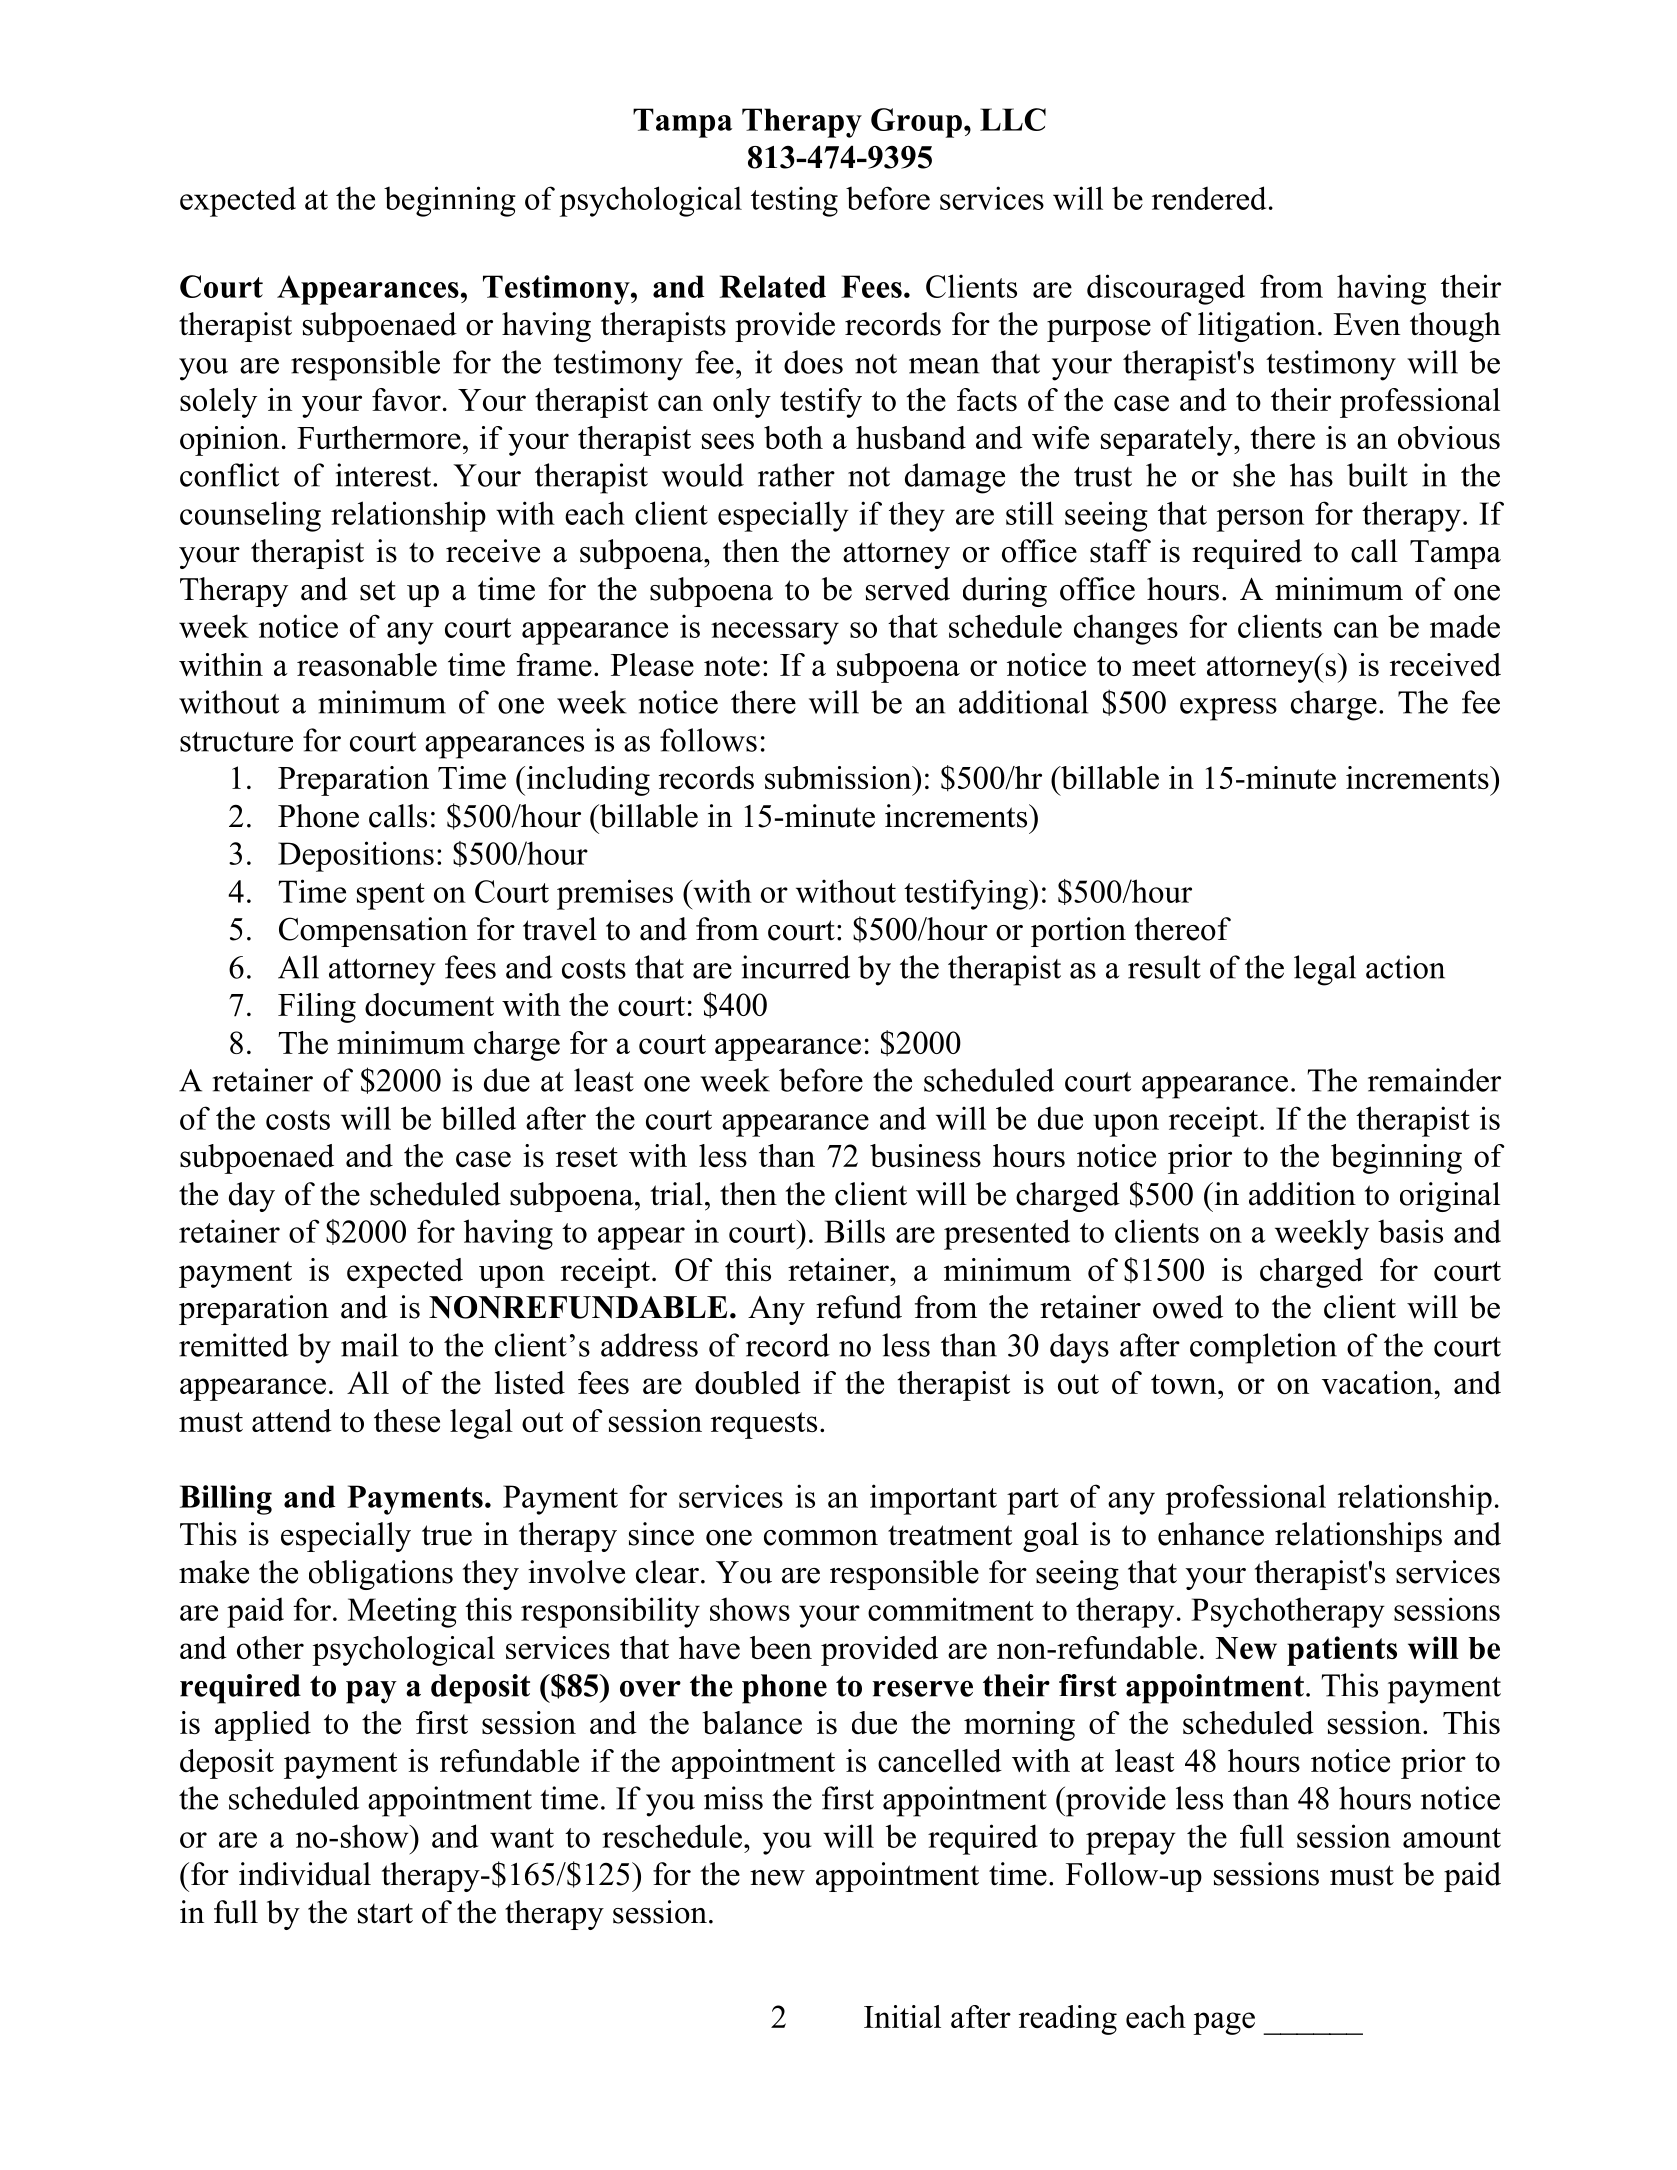 This screenshot has height=2170, width=1677. Describe the element at coordinates (406, 399) in the screenshot. I see `favor` at that location.
